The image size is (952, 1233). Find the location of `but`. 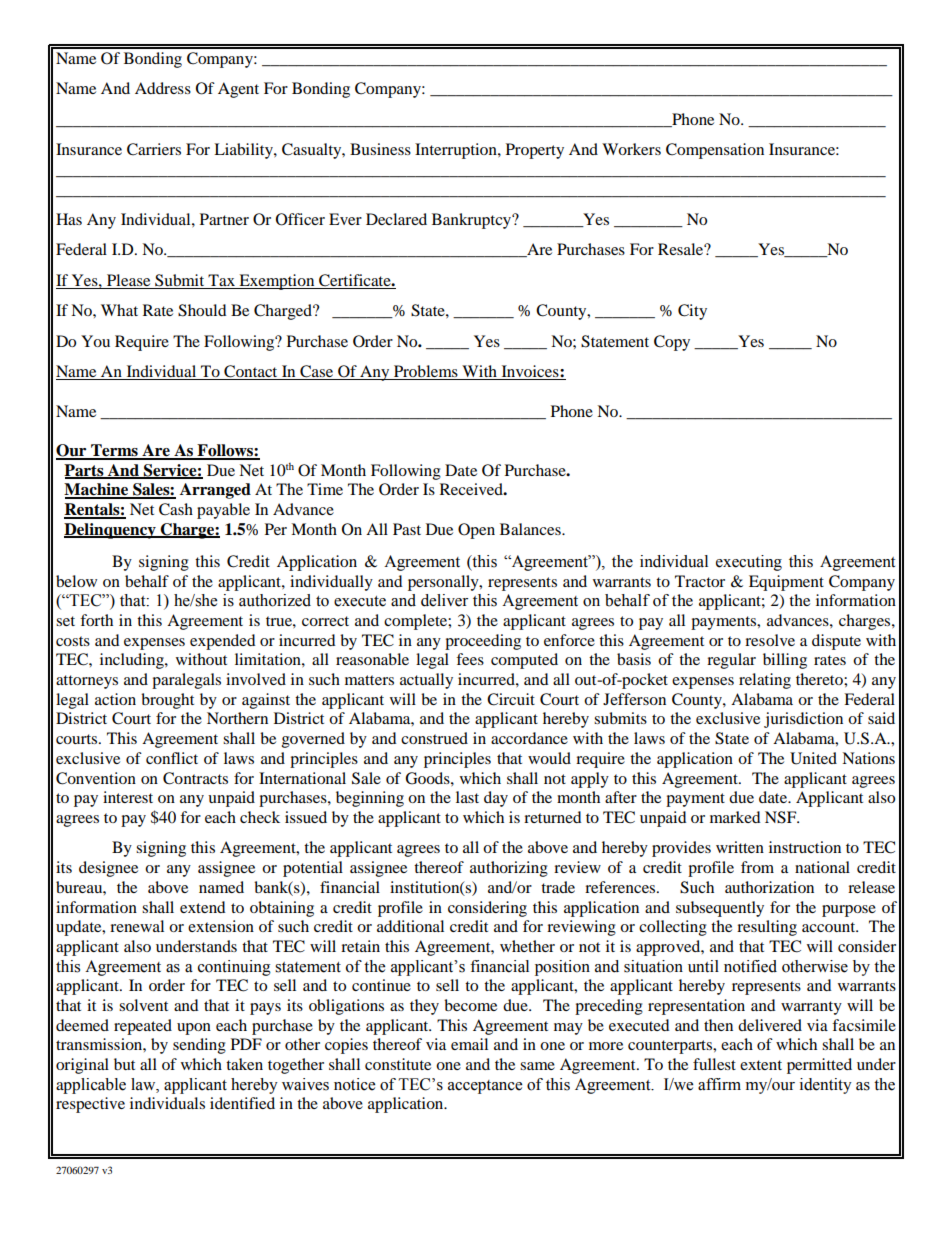

but is located at coordinates (124, 1064).
